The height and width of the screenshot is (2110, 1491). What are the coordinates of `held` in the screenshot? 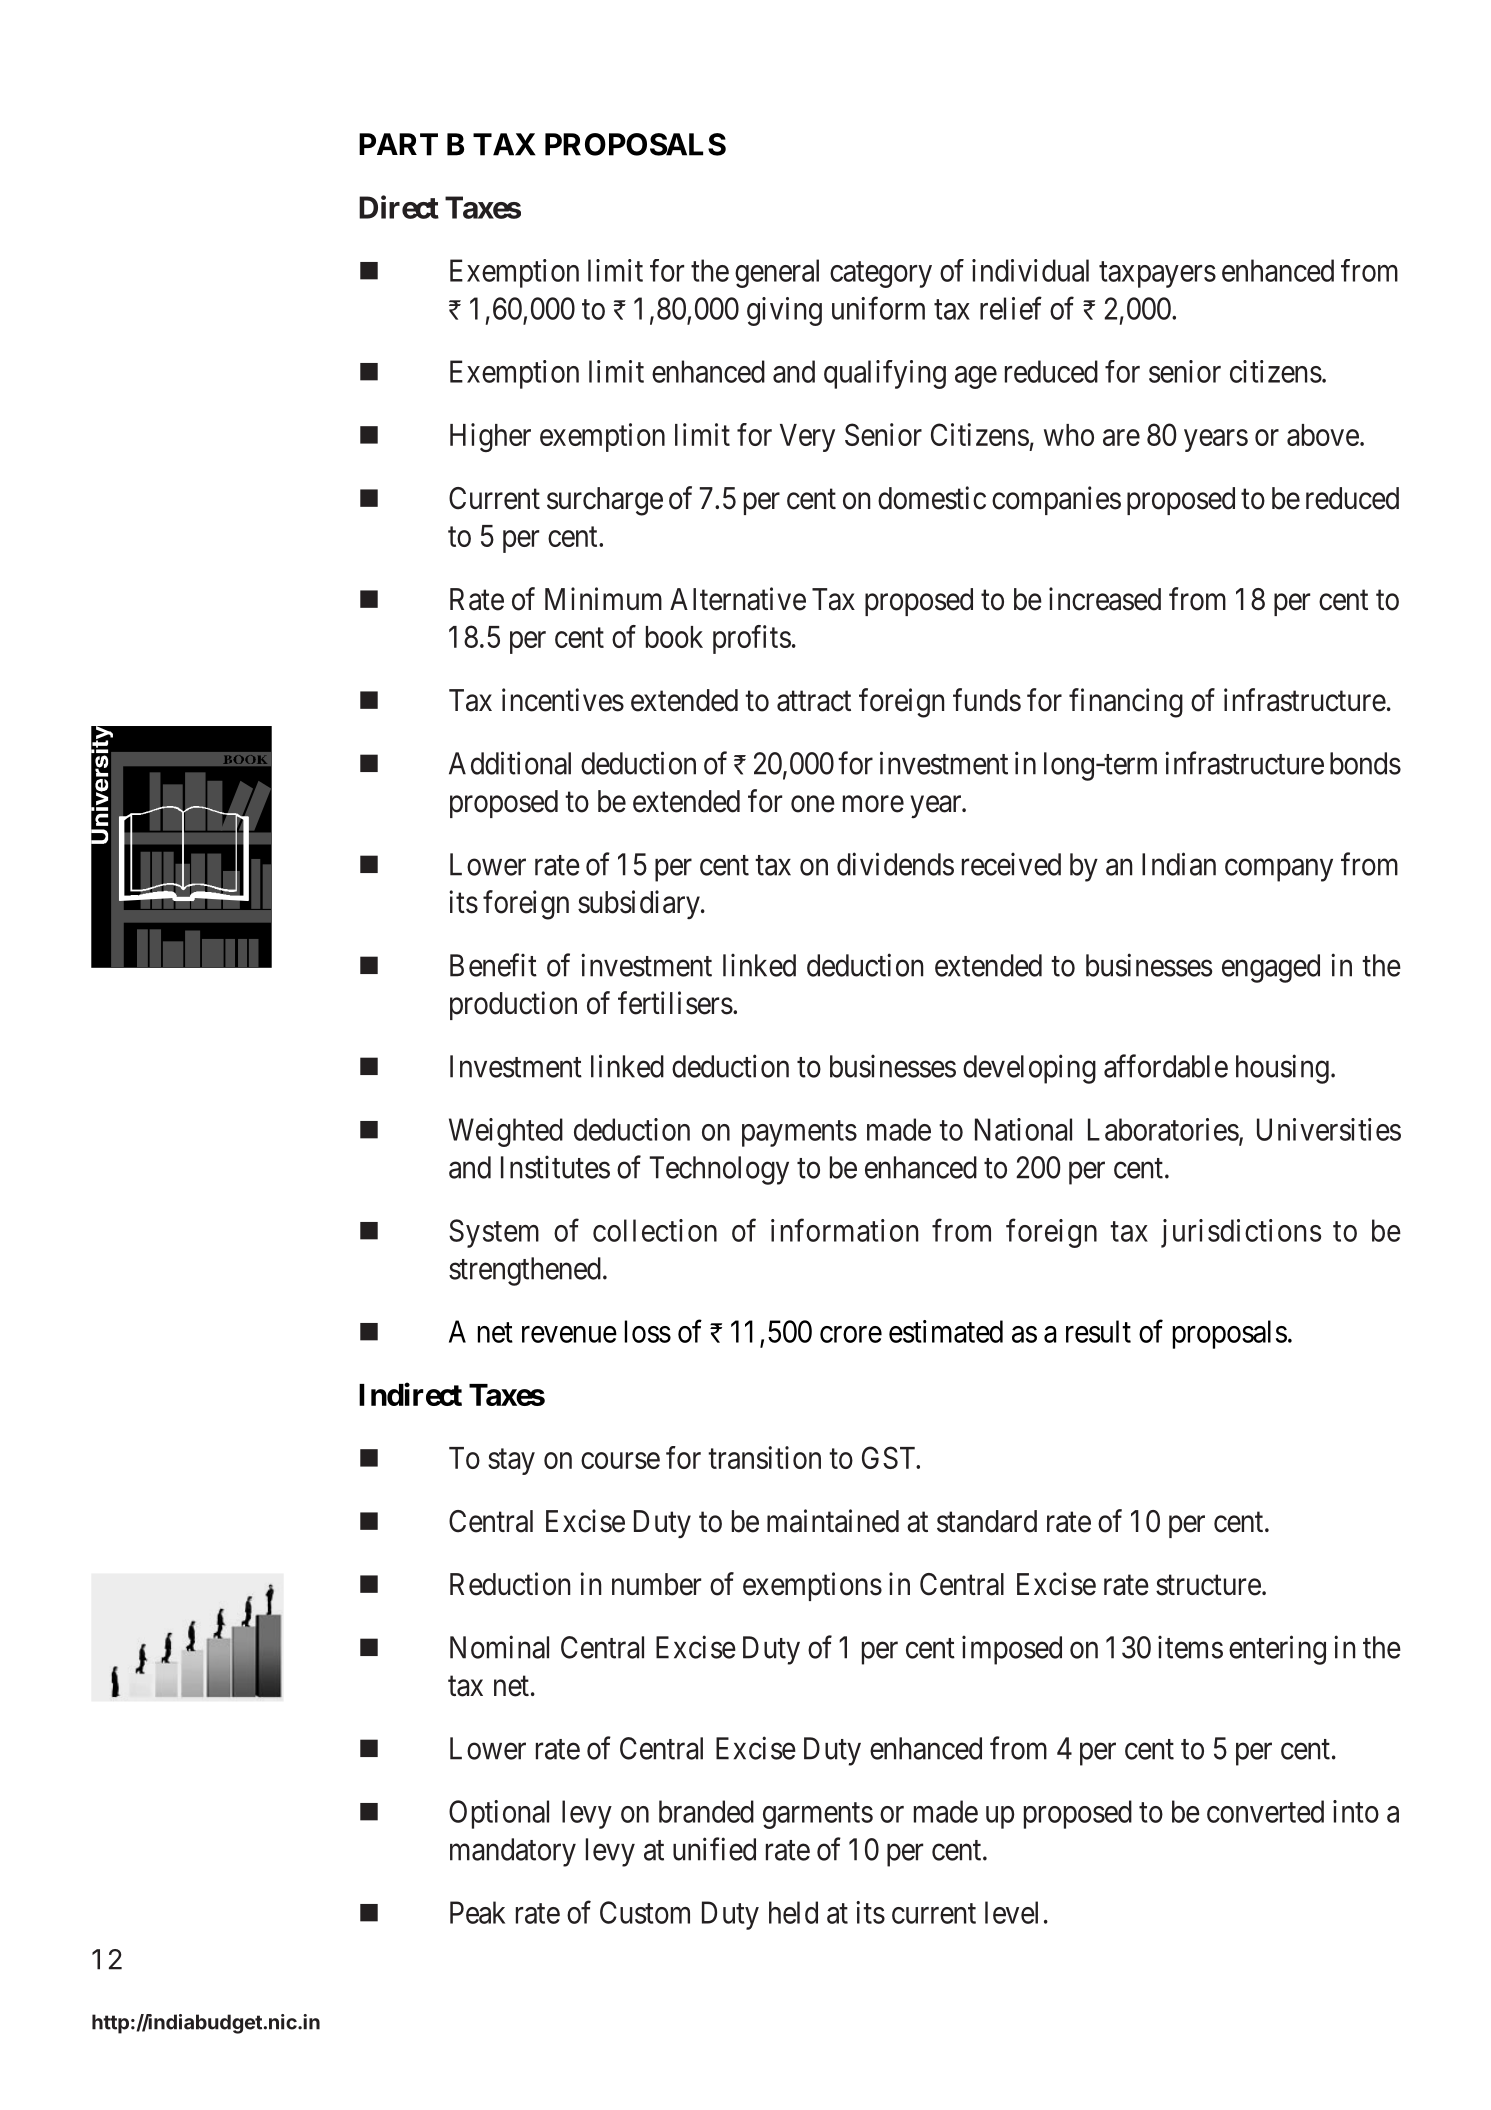 It's located at (793, 1912).
